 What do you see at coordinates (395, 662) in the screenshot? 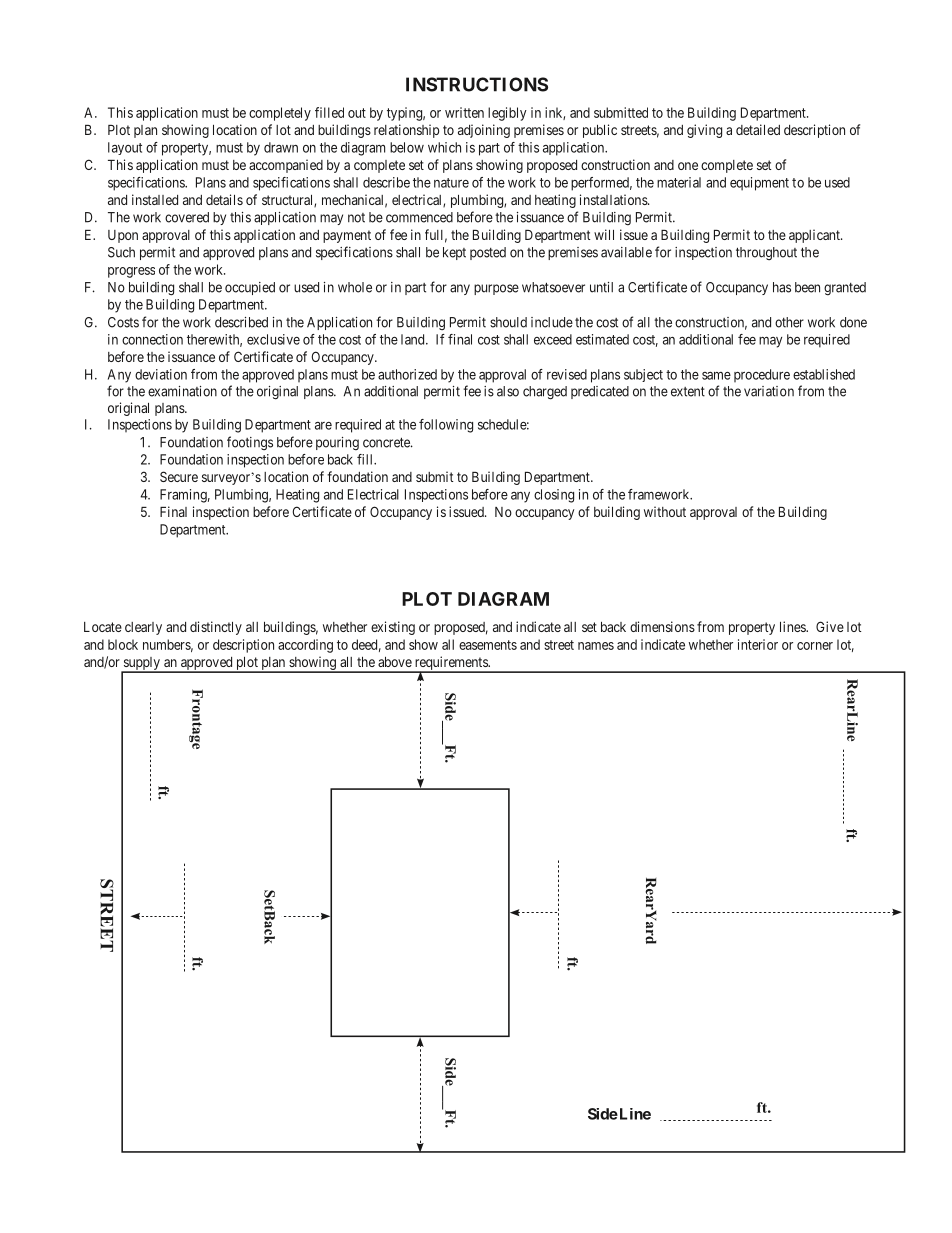
I see `above` at bounding box center [395, 662].
